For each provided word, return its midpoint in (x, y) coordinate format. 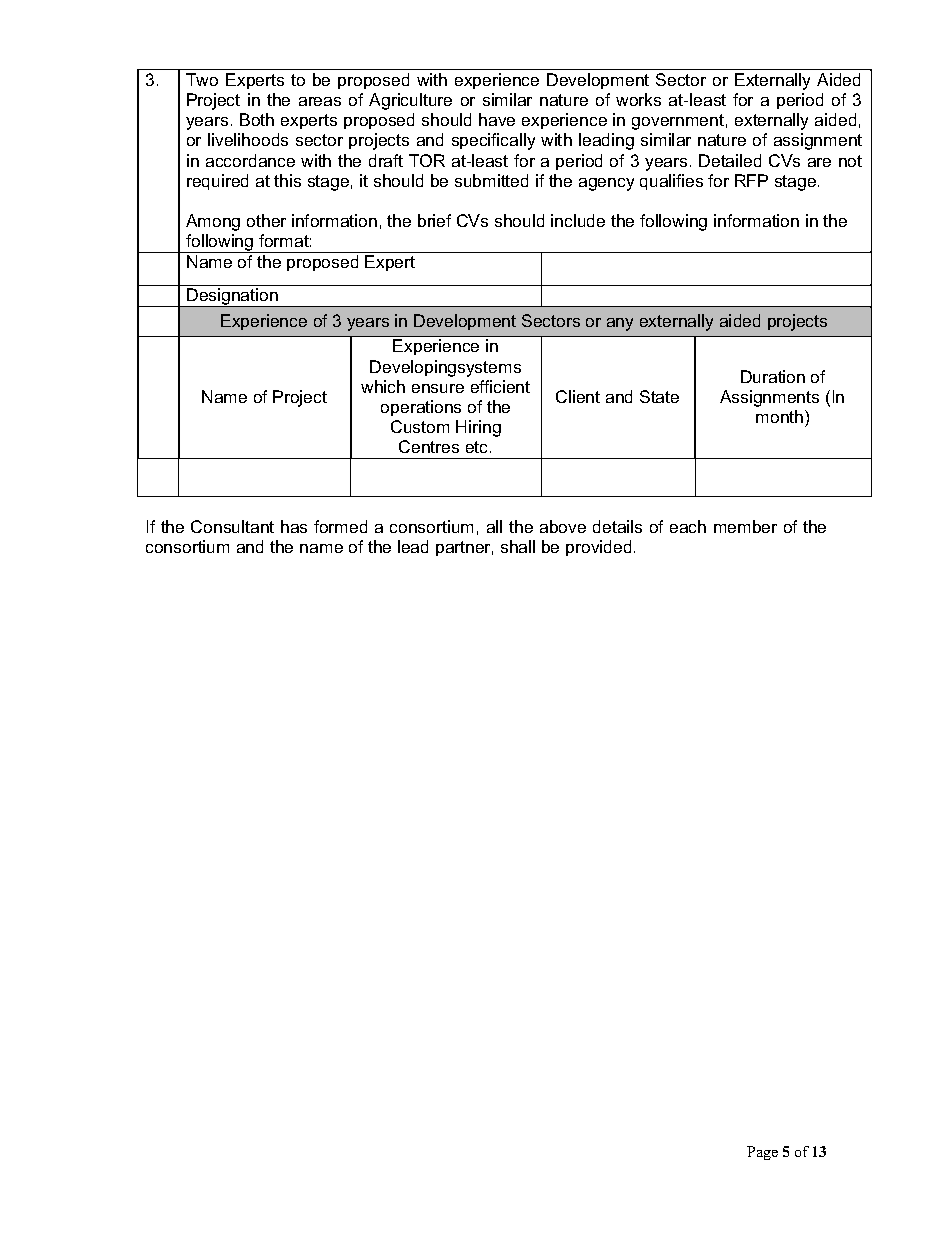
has (294, 526)
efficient (500, 386)
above (563, 526)
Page (762, 1153)
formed (340, 526)
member (745, 526)
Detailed (730, 160)
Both (257, 119)
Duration (773, 376)
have (497, 119)
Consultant (232, 526)
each (688, 526)
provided (598, 548)
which (383, 386)
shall (518, 546)
